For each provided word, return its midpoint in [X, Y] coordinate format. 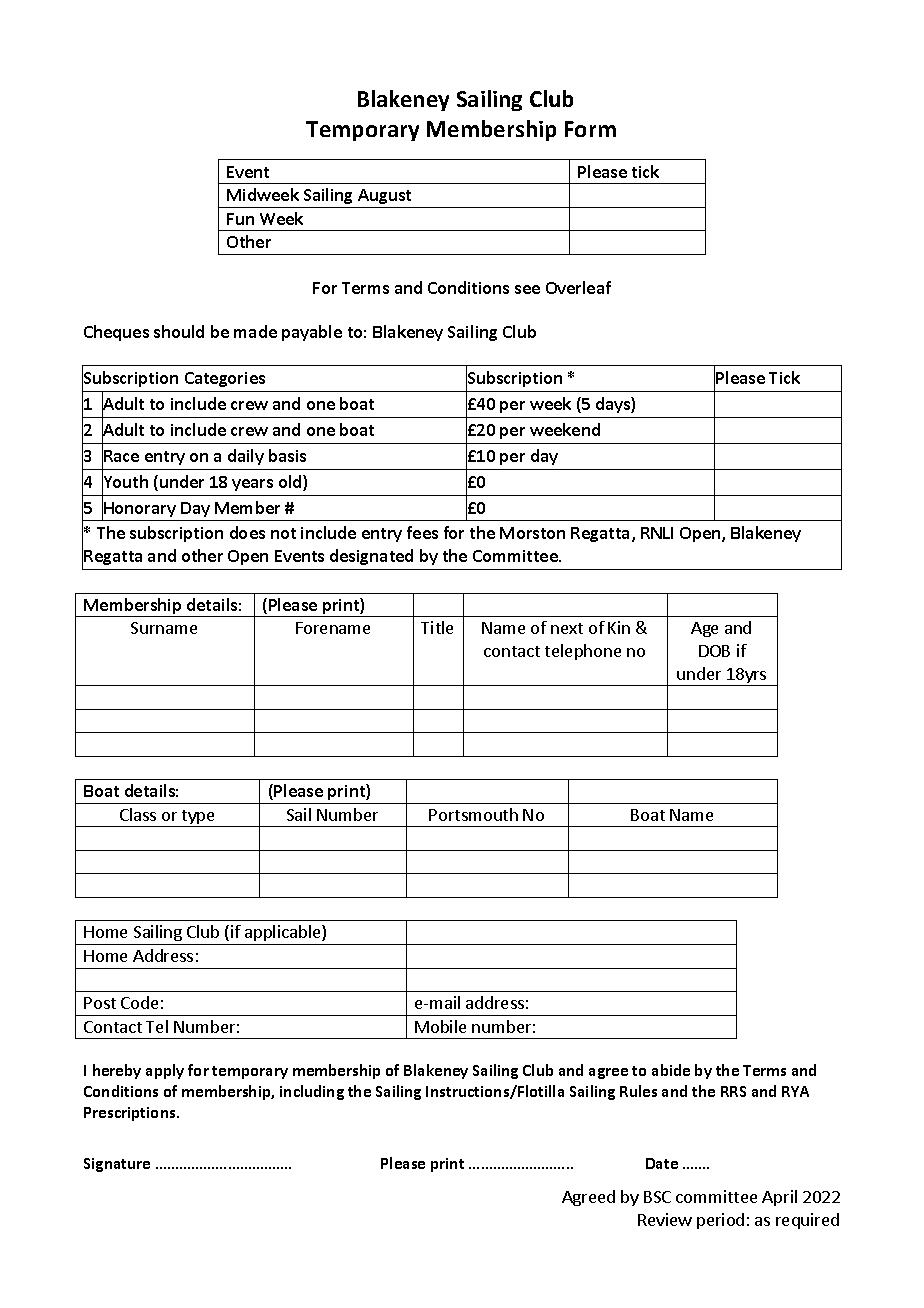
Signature [117, 1165]
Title [437, 627]
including [312, 1092]
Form [590, 129]
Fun [240, 219]
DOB [714, 651]
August [384, 196]
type [198, 818]
